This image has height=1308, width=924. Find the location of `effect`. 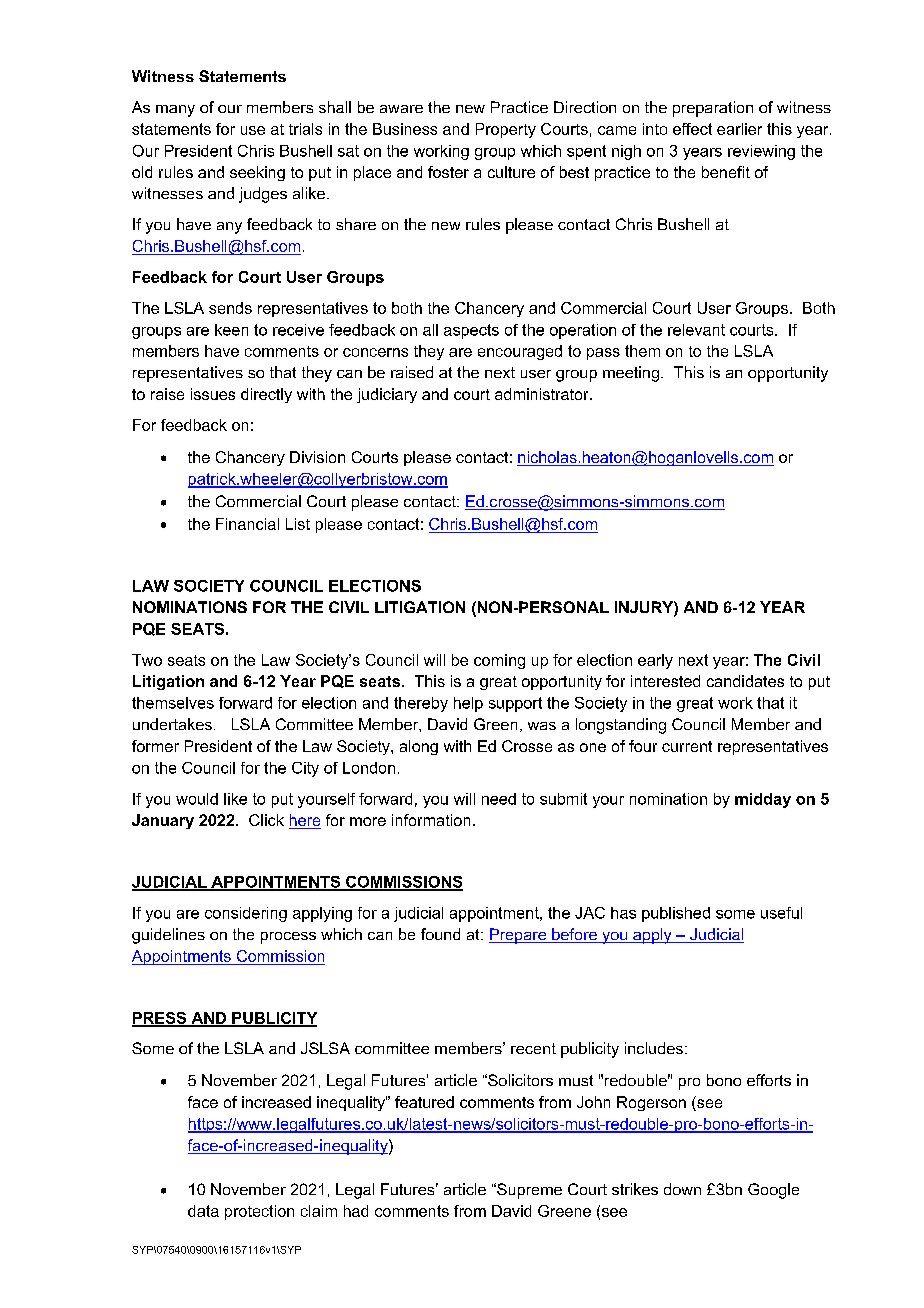

effect is located at coordinates (692, 129).
